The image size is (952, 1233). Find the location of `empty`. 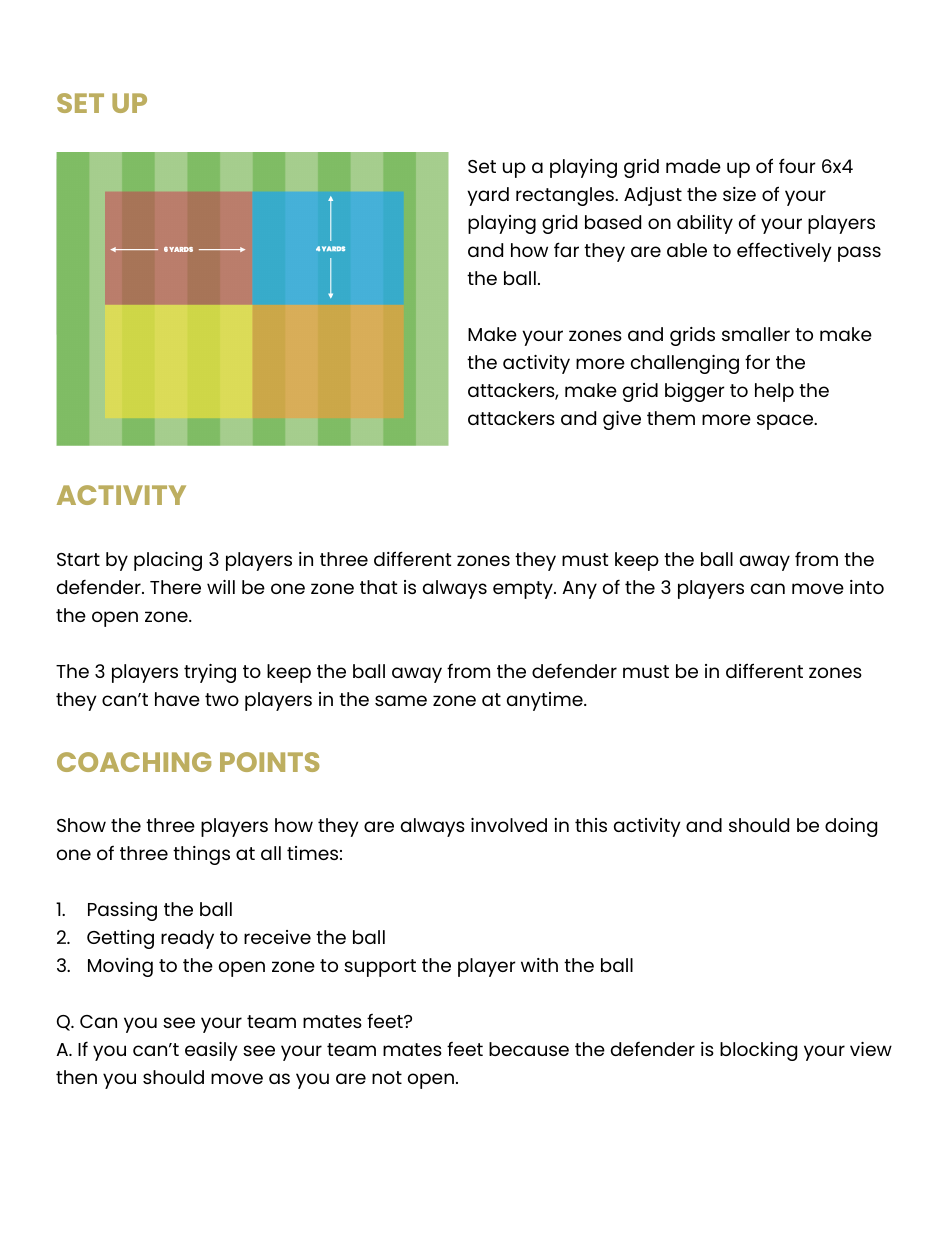

empty is located at coordinates (524, 590).
